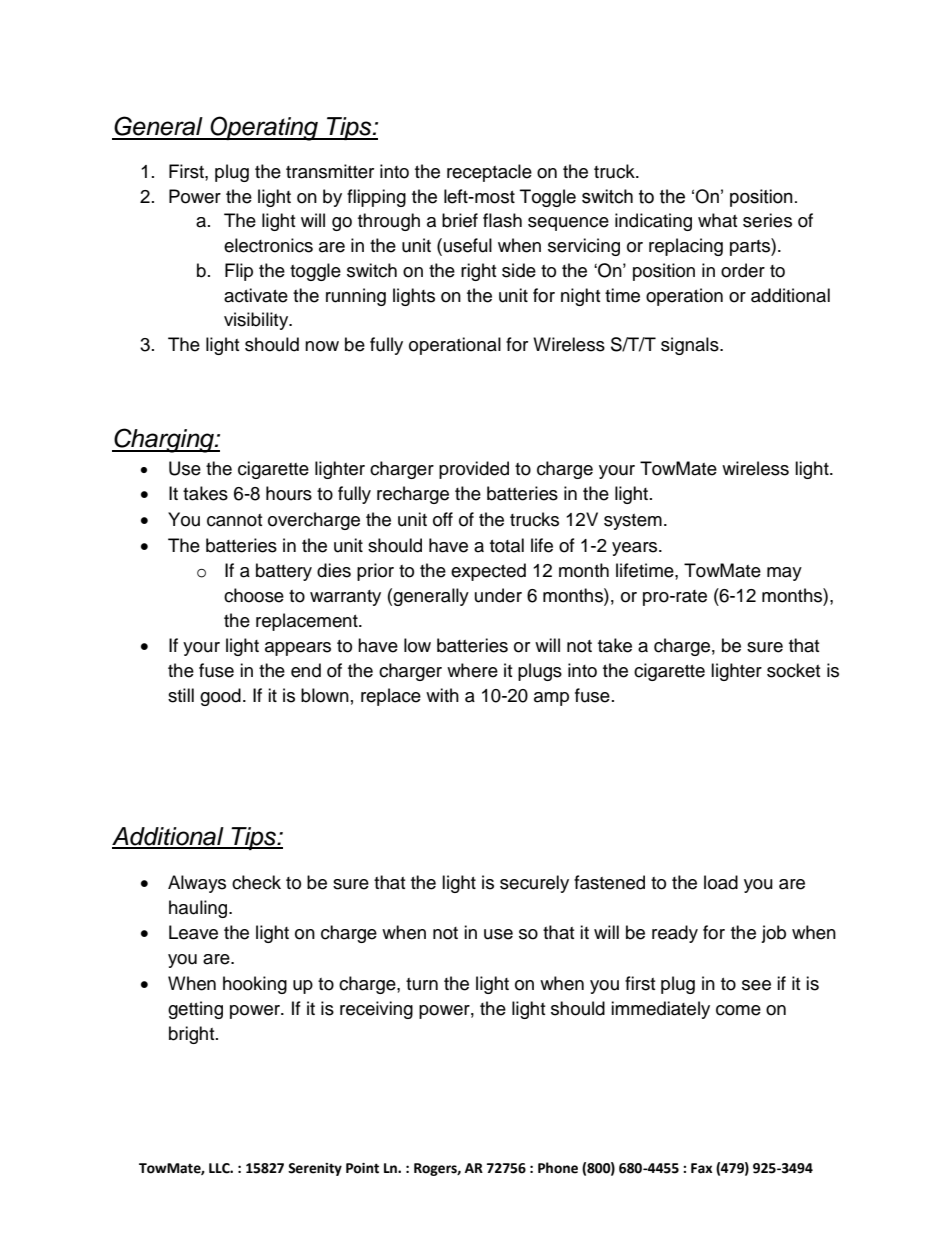 The width and height of the screenshot is (952, 1233). I want to click on Serenity, so click(315, 1169).
